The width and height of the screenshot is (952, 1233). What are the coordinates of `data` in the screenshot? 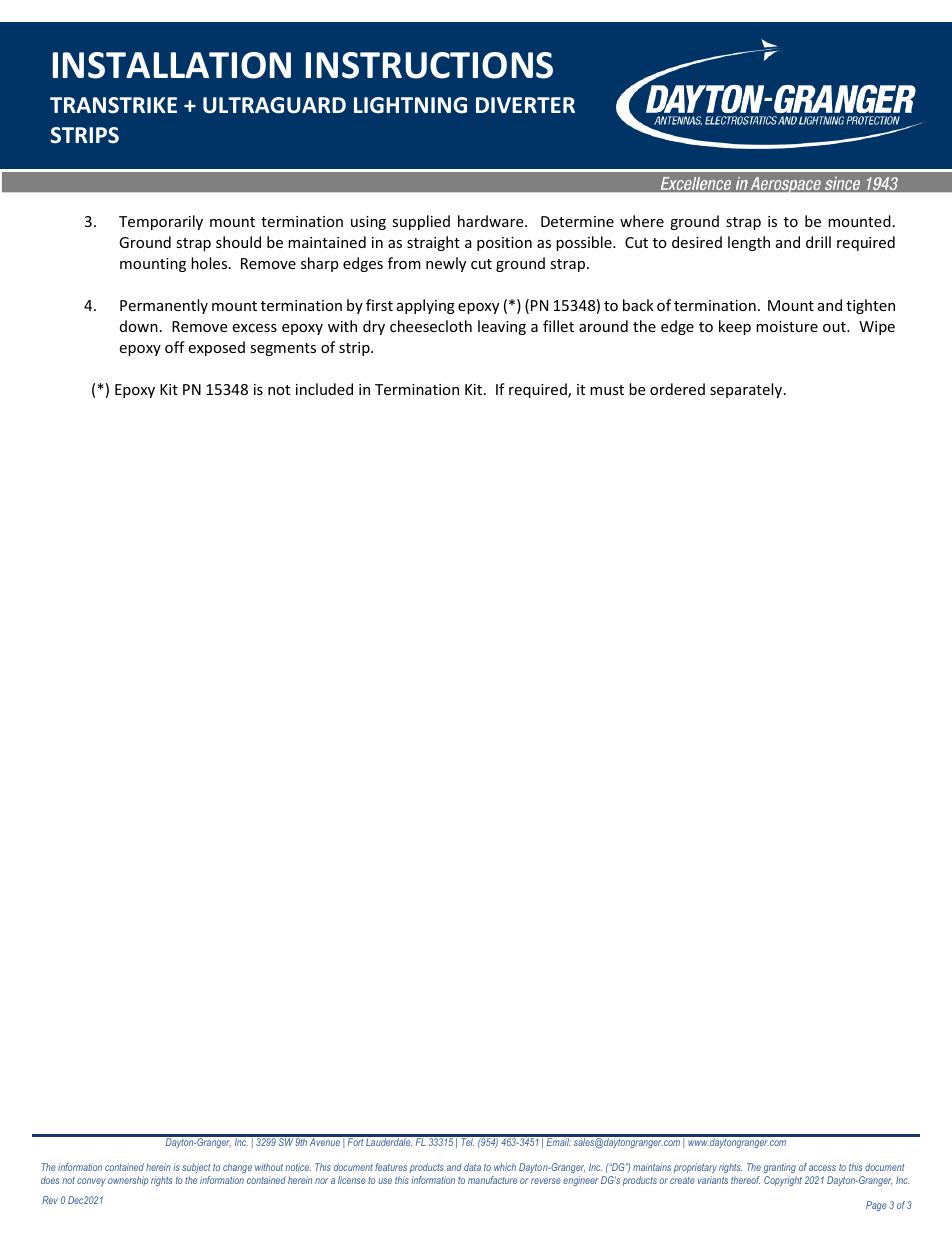 It's located at (472, 1167).
